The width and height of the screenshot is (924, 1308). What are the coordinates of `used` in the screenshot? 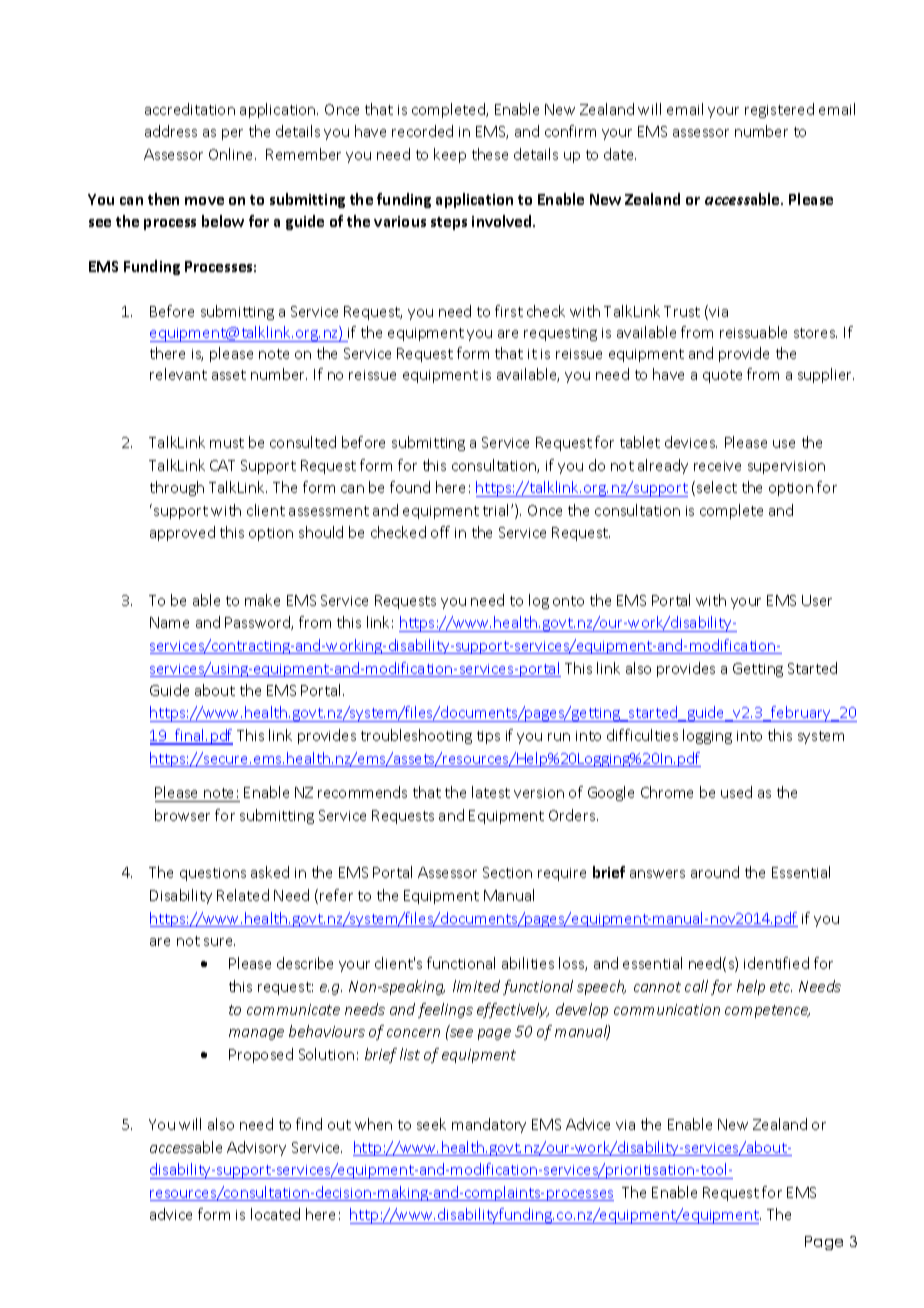 It's located at (736, 792).
